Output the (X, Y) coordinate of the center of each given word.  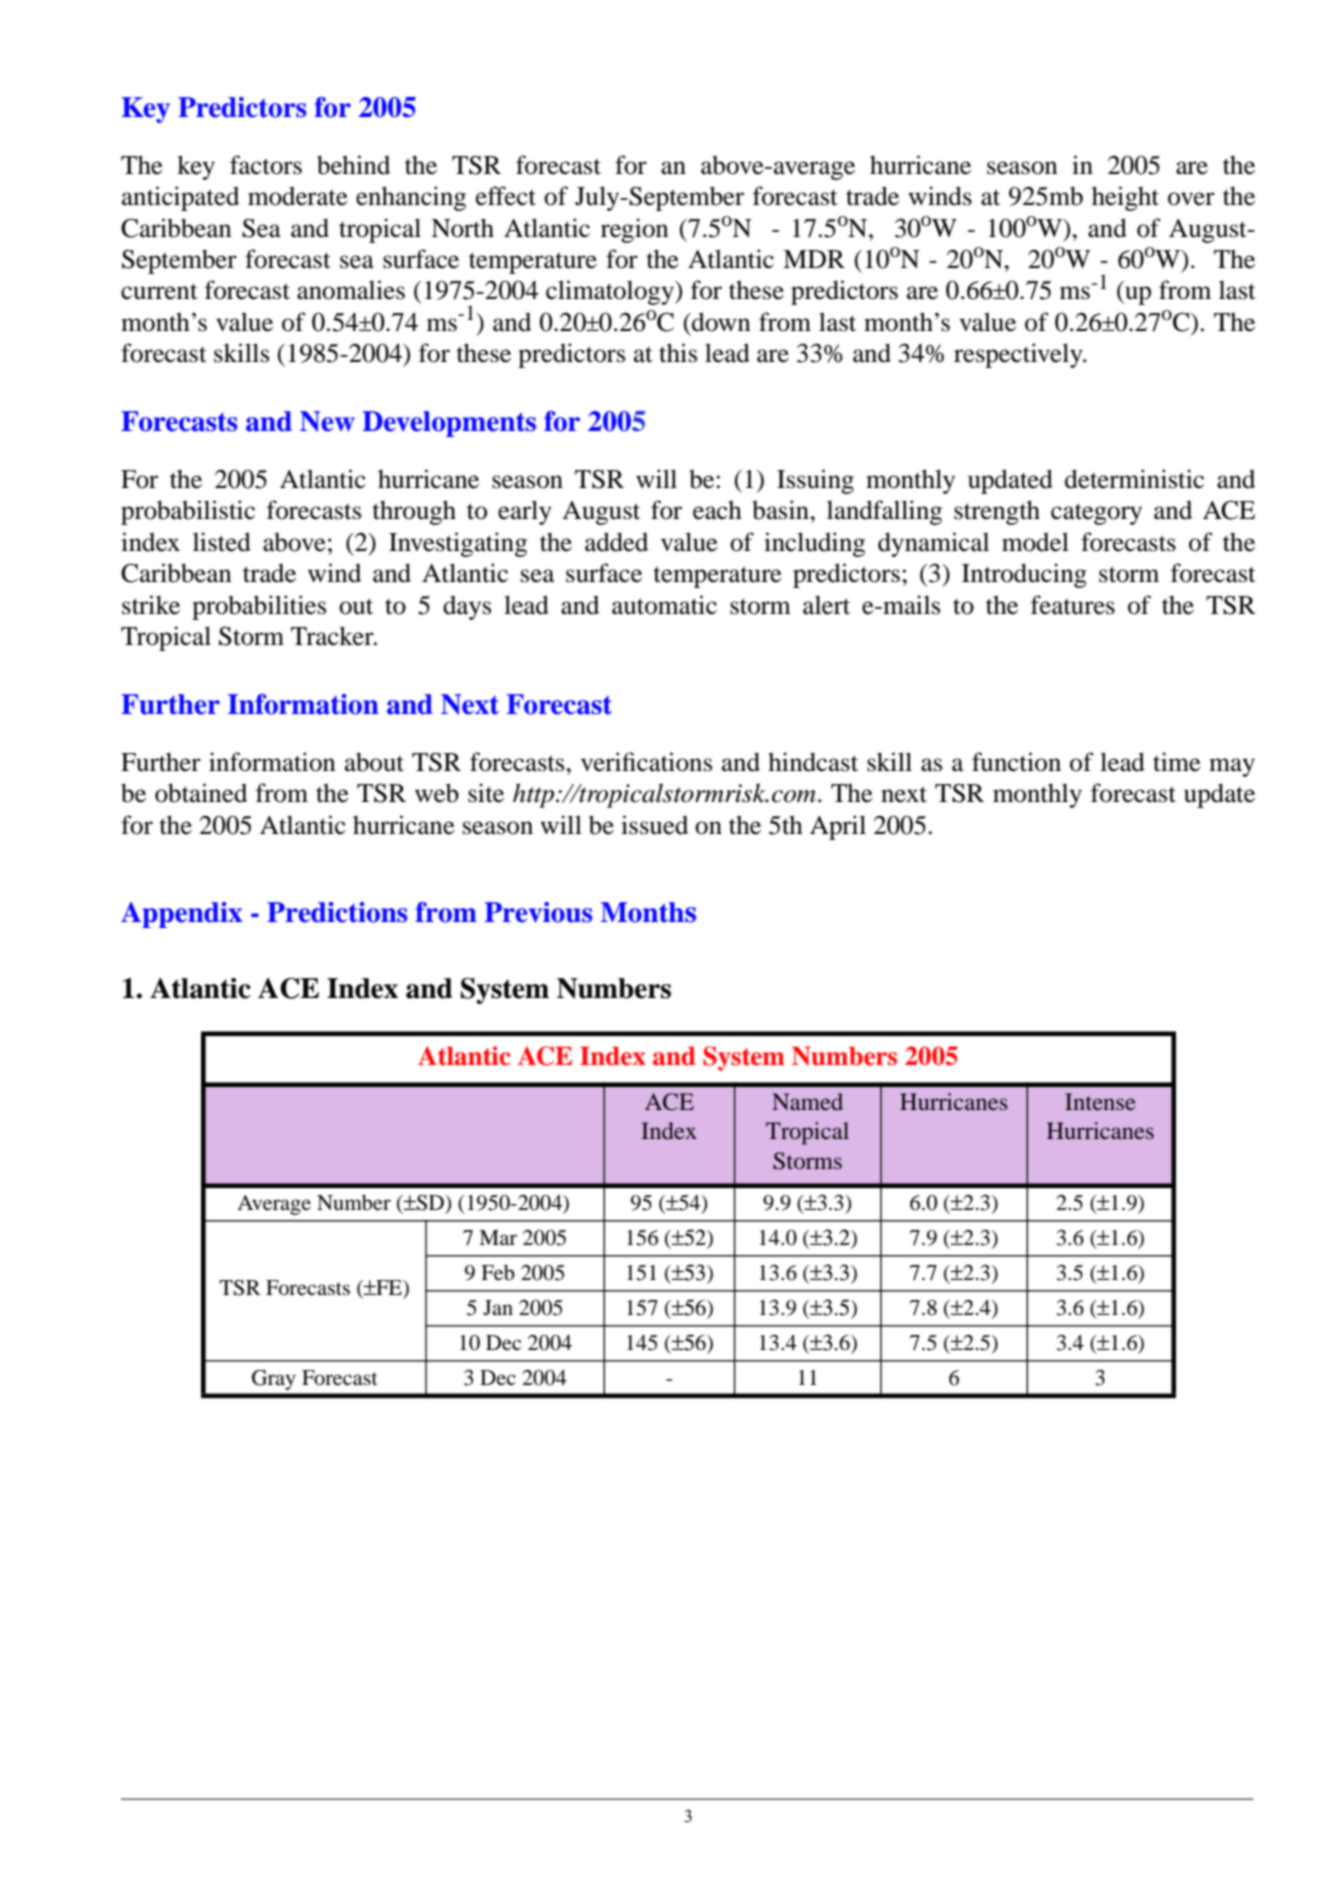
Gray (274, 1380)
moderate (298, 196)
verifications (646, 762)
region (635, 230)
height (1125, 198)
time (1177, 762)
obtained (201, 793)
